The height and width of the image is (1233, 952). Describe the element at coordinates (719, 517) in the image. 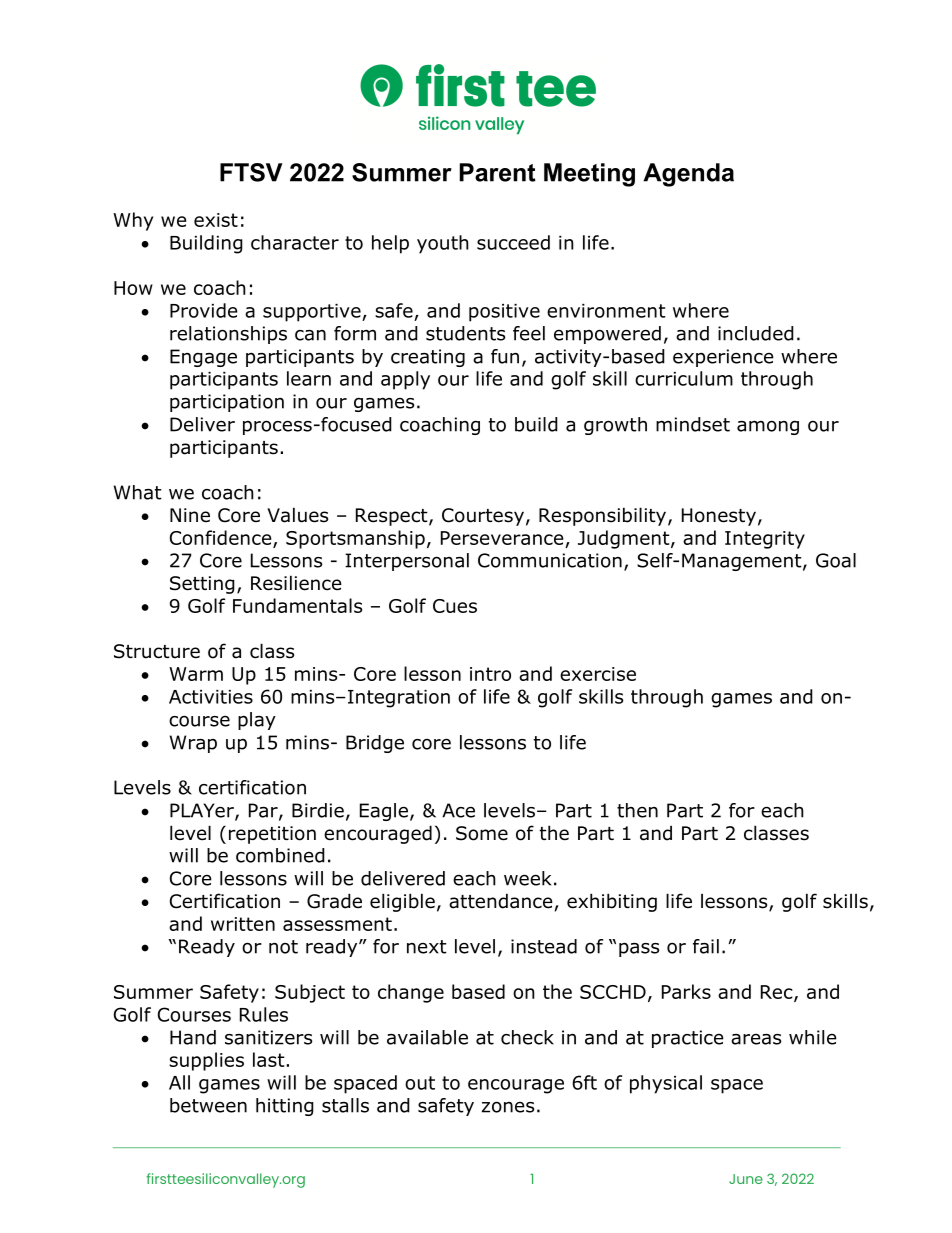

I see `Honesty` at that location.
